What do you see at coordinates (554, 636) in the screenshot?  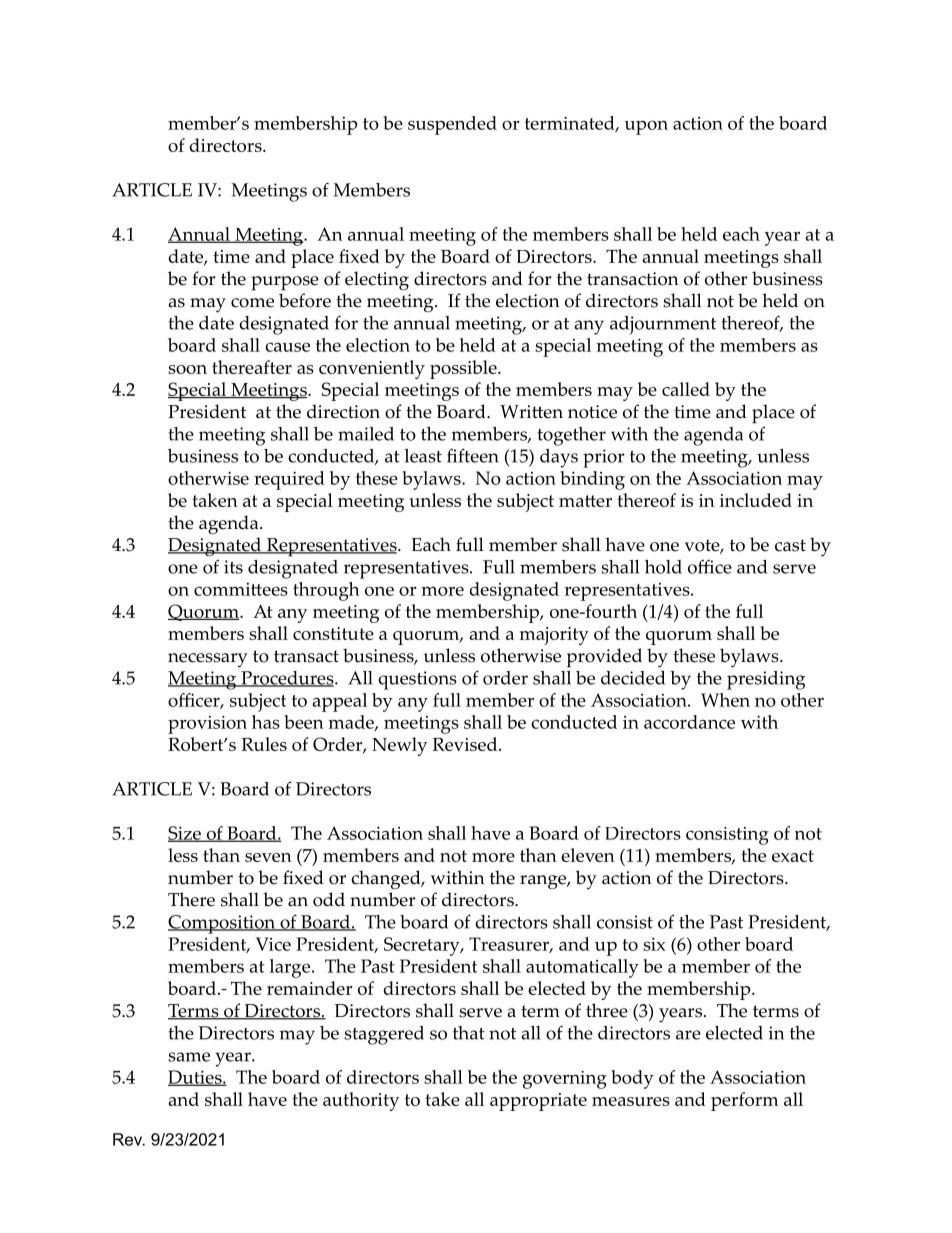 I see `majority` at bounding box center [554, 636].
